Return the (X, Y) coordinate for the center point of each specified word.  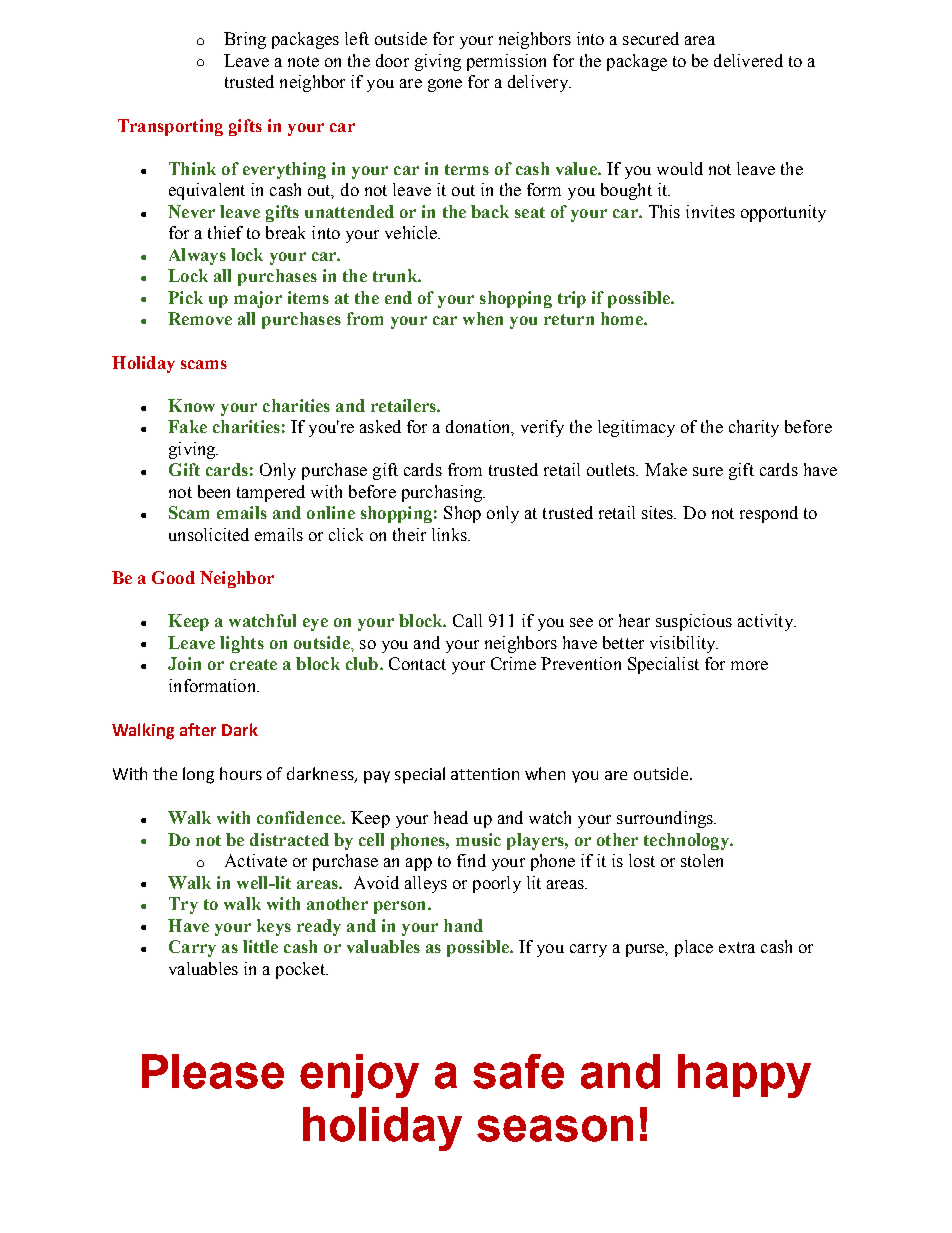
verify (542, 428)
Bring (245, 40)
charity (754, 428)
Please (213, 1071)
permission (506, 62)
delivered (748, 60)
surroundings (666, 819)
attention (485, 774)
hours (241, 773)
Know (191, 405)
